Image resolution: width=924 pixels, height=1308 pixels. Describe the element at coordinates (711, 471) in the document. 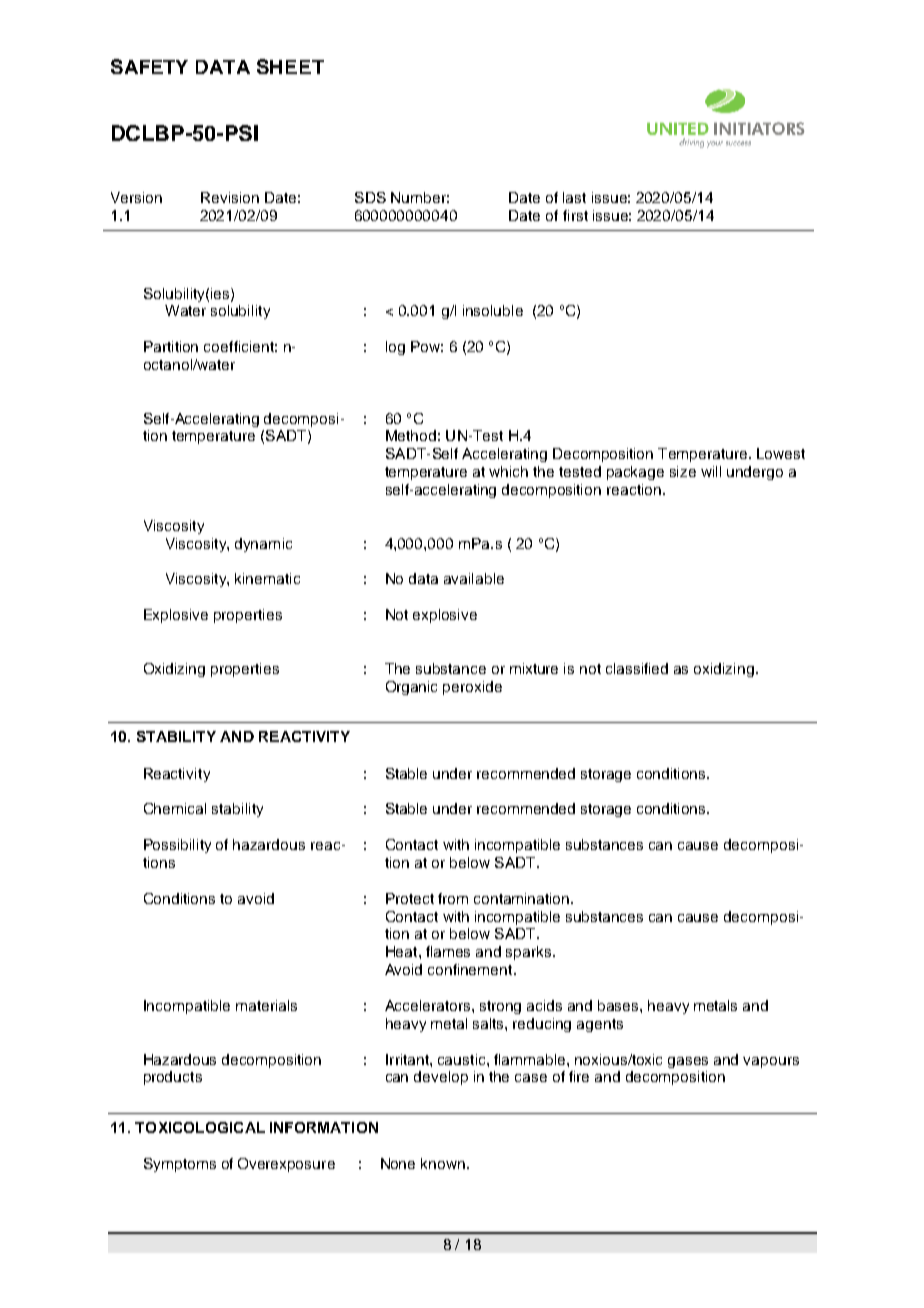

I see `will` at that location.
